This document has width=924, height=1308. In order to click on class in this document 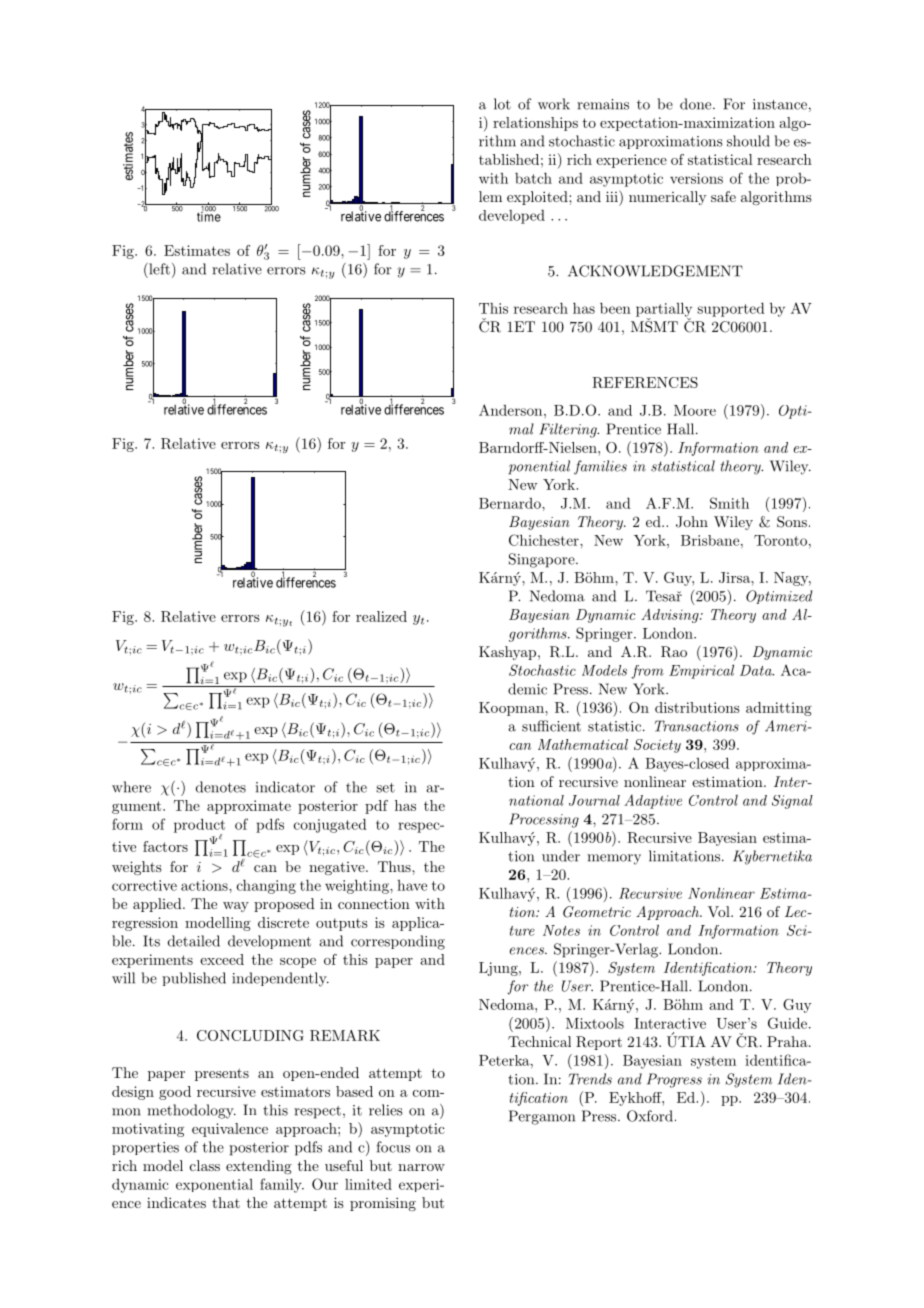, I will do `click(205, 1165)`.
